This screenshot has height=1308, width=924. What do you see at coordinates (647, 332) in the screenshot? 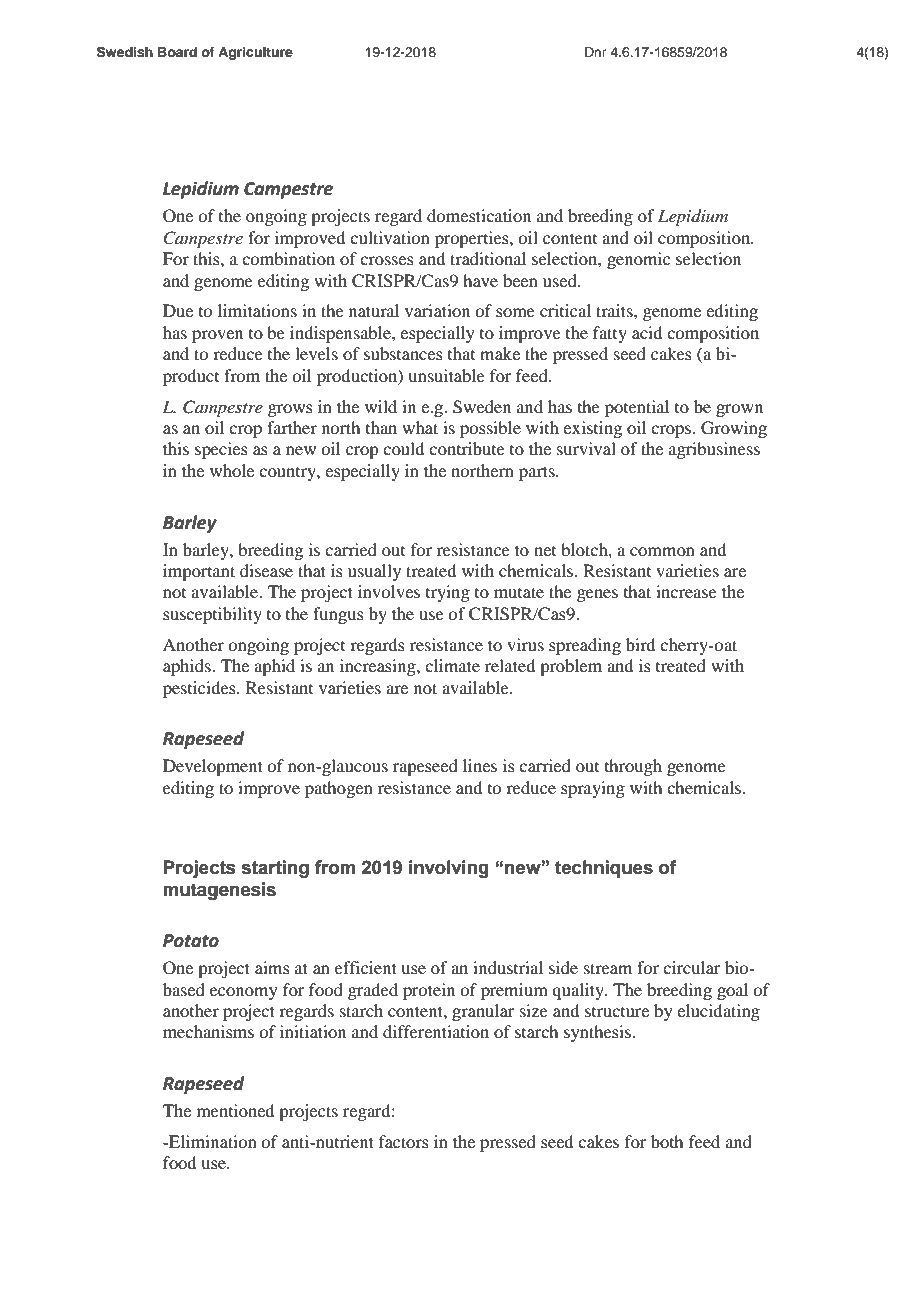
I see `acid` at bounding box center [647, 332].
